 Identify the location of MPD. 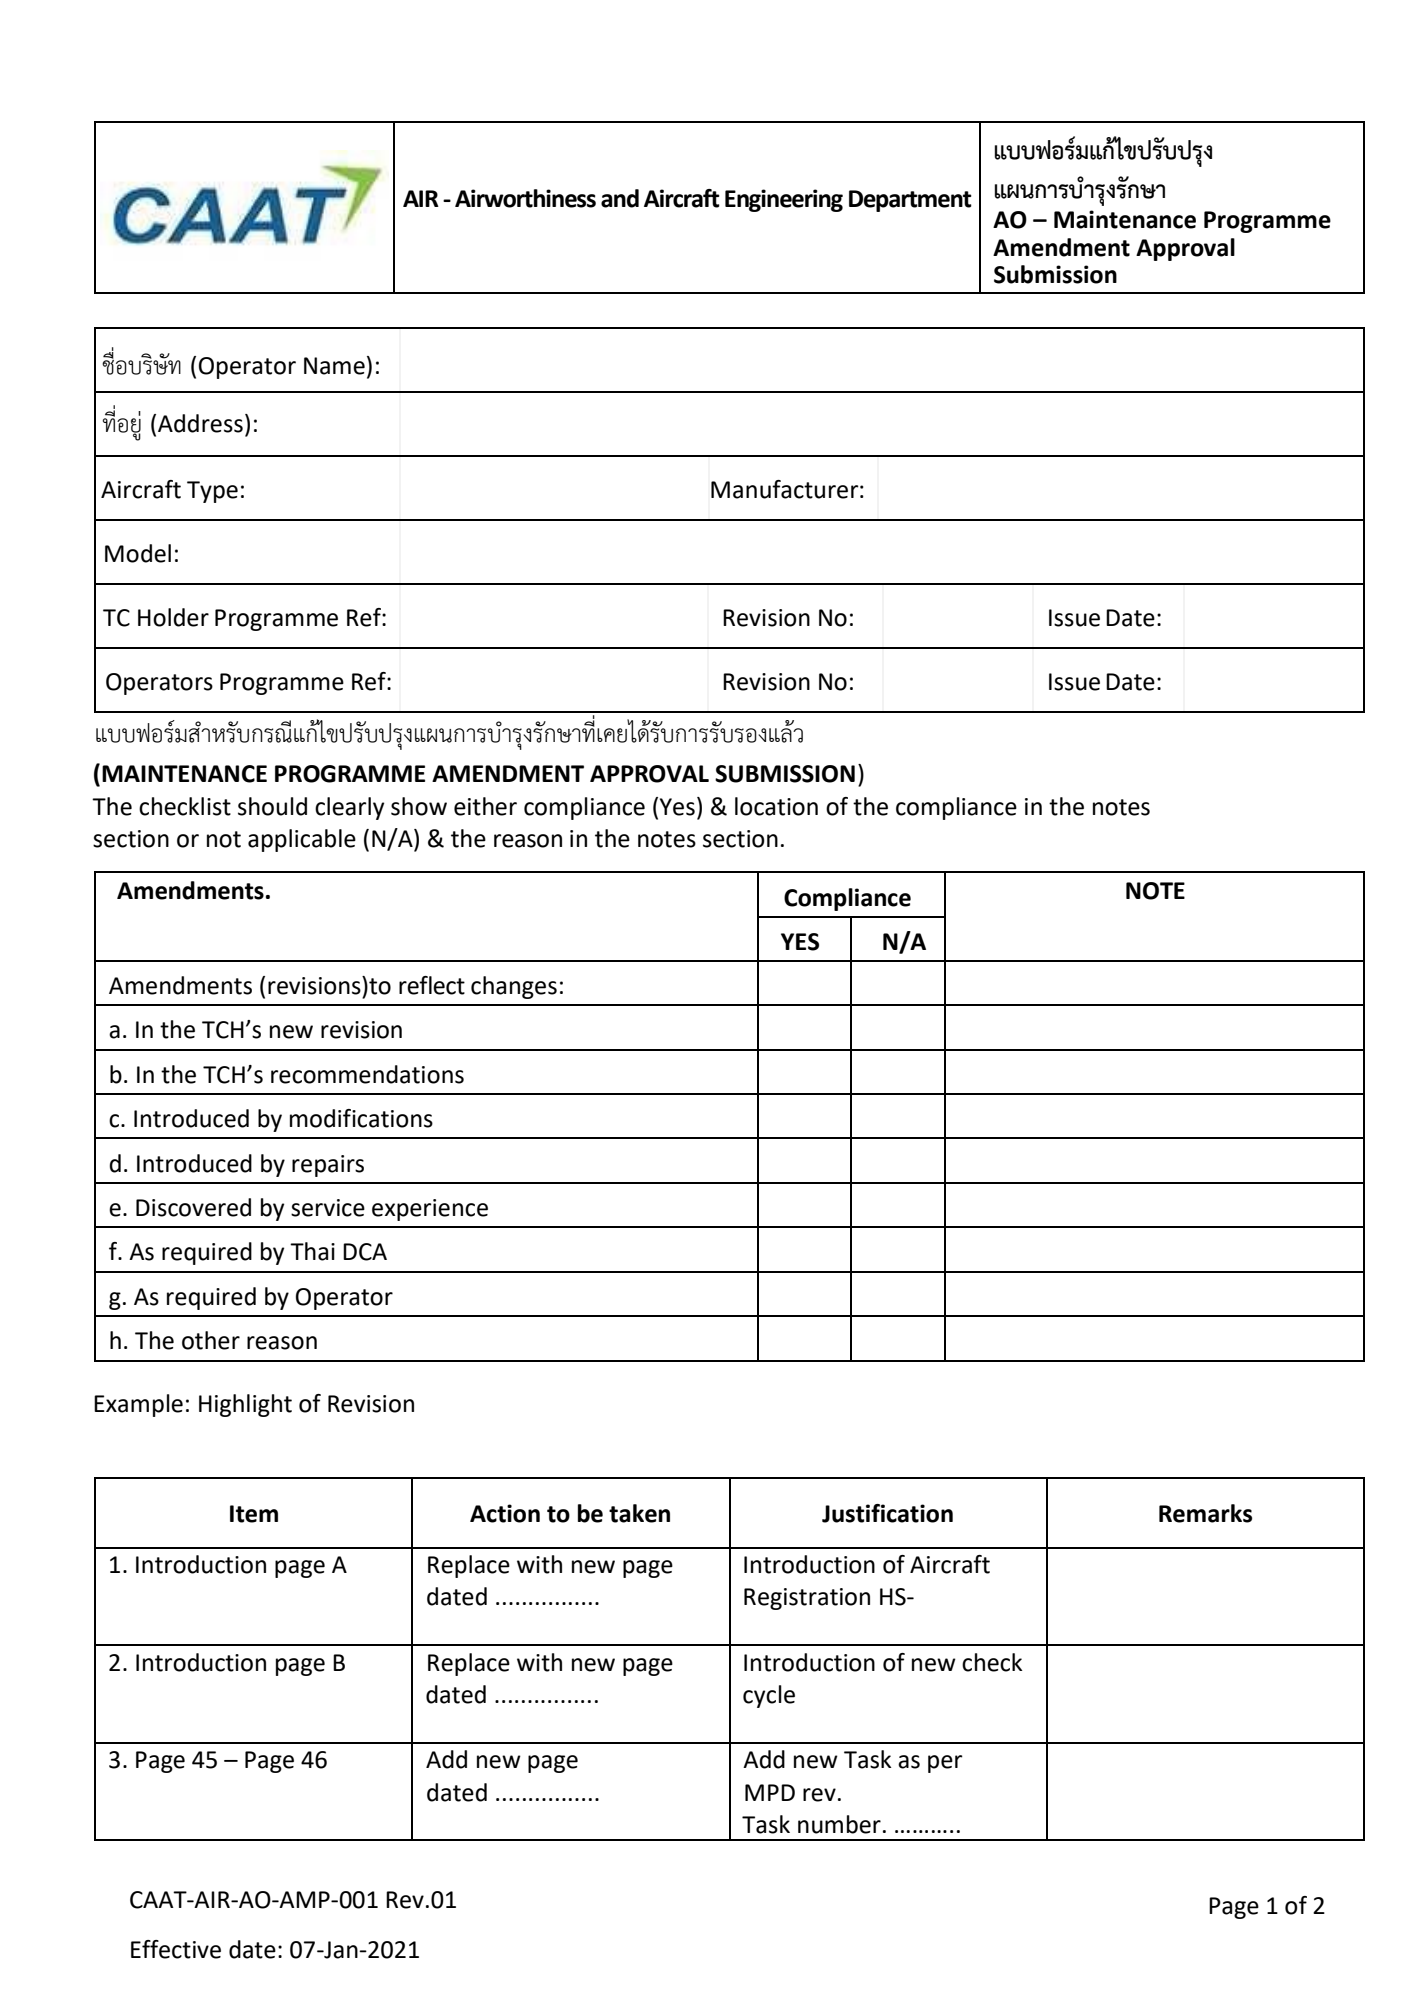
(770, 1792).
